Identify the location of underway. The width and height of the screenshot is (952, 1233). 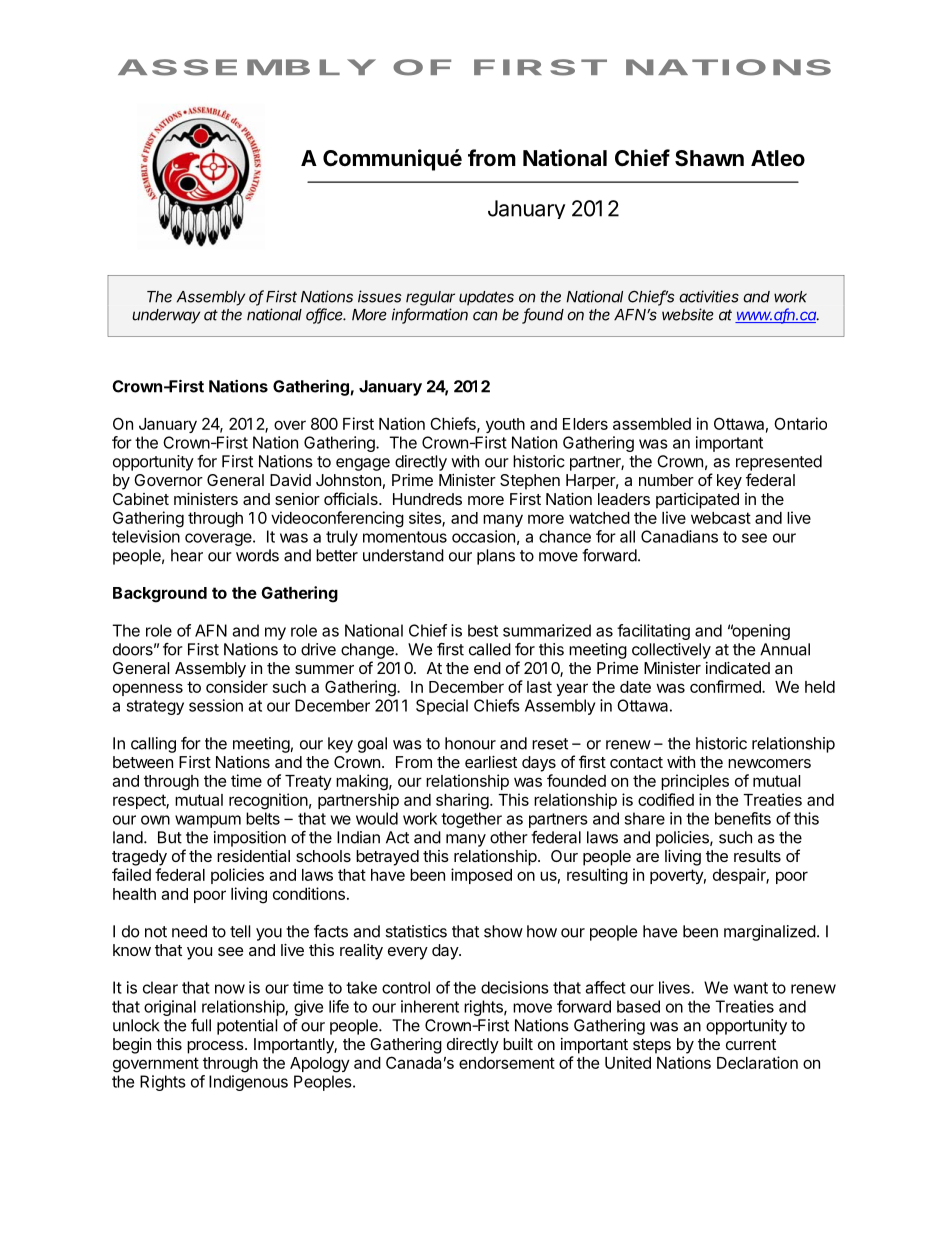
(166, 316).
